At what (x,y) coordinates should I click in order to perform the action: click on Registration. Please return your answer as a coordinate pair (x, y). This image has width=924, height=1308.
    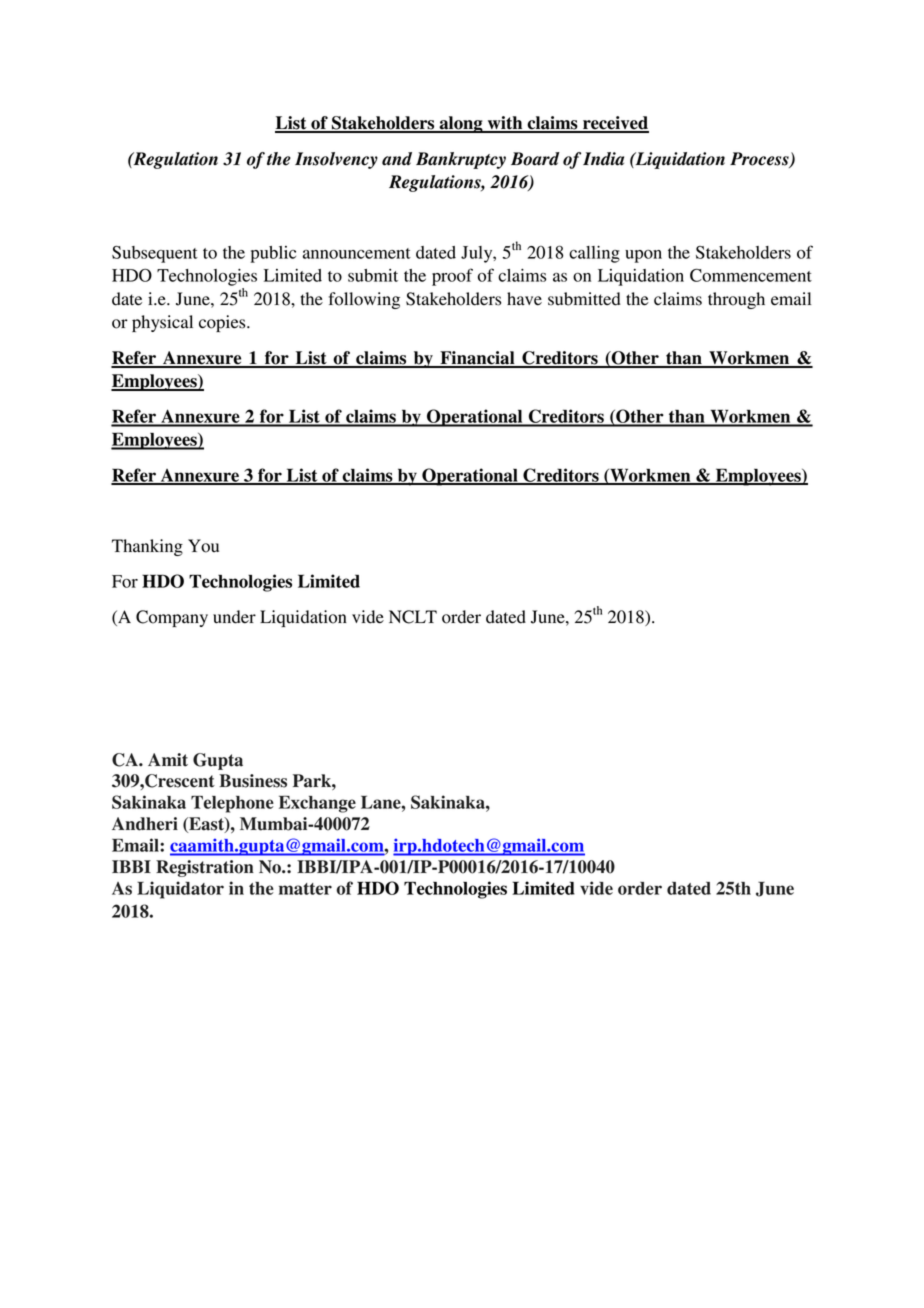
    Looking at the image, I should click on (205, 868).
